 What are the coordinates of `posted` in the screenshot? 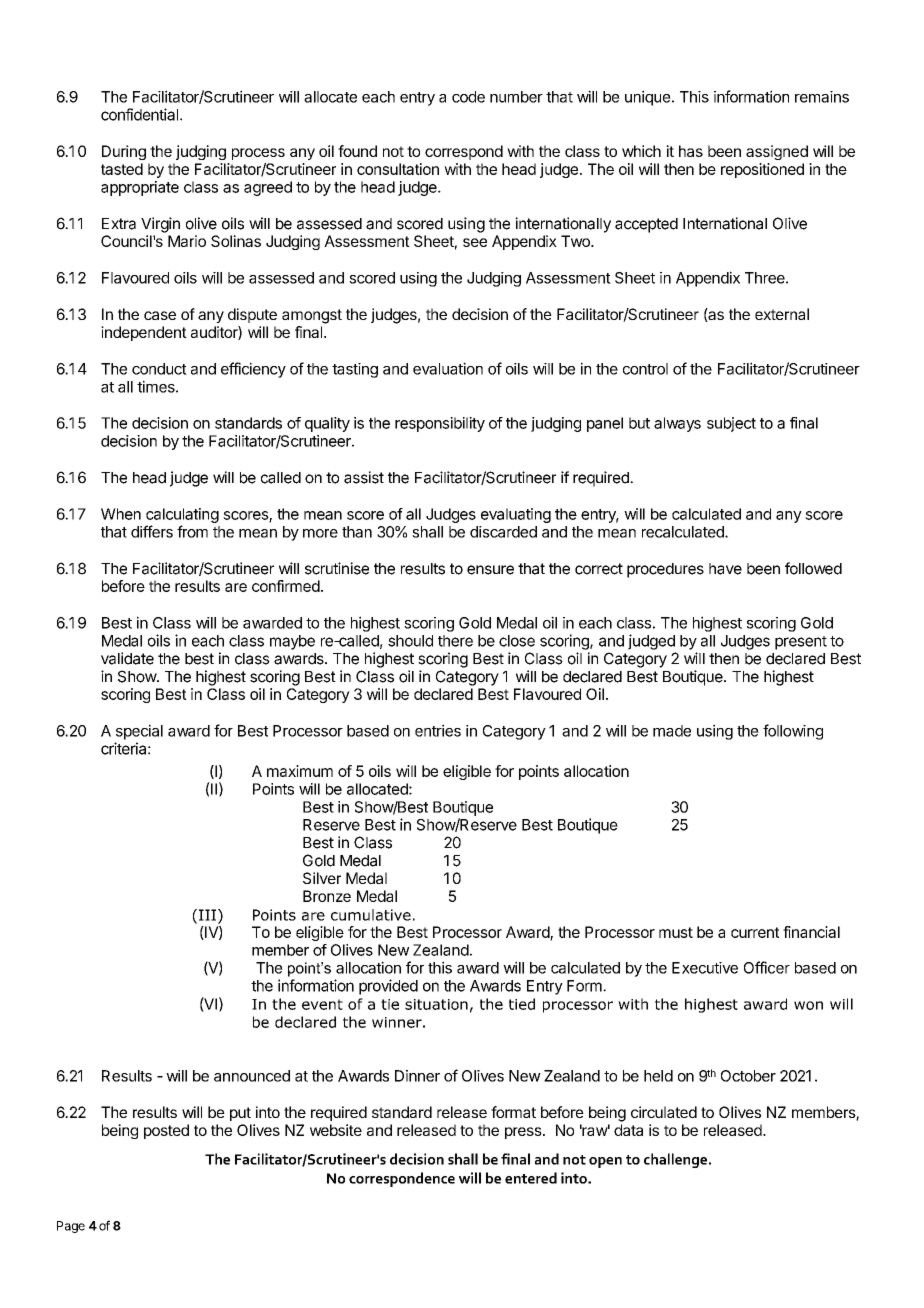 It's located at (166, 1131).
